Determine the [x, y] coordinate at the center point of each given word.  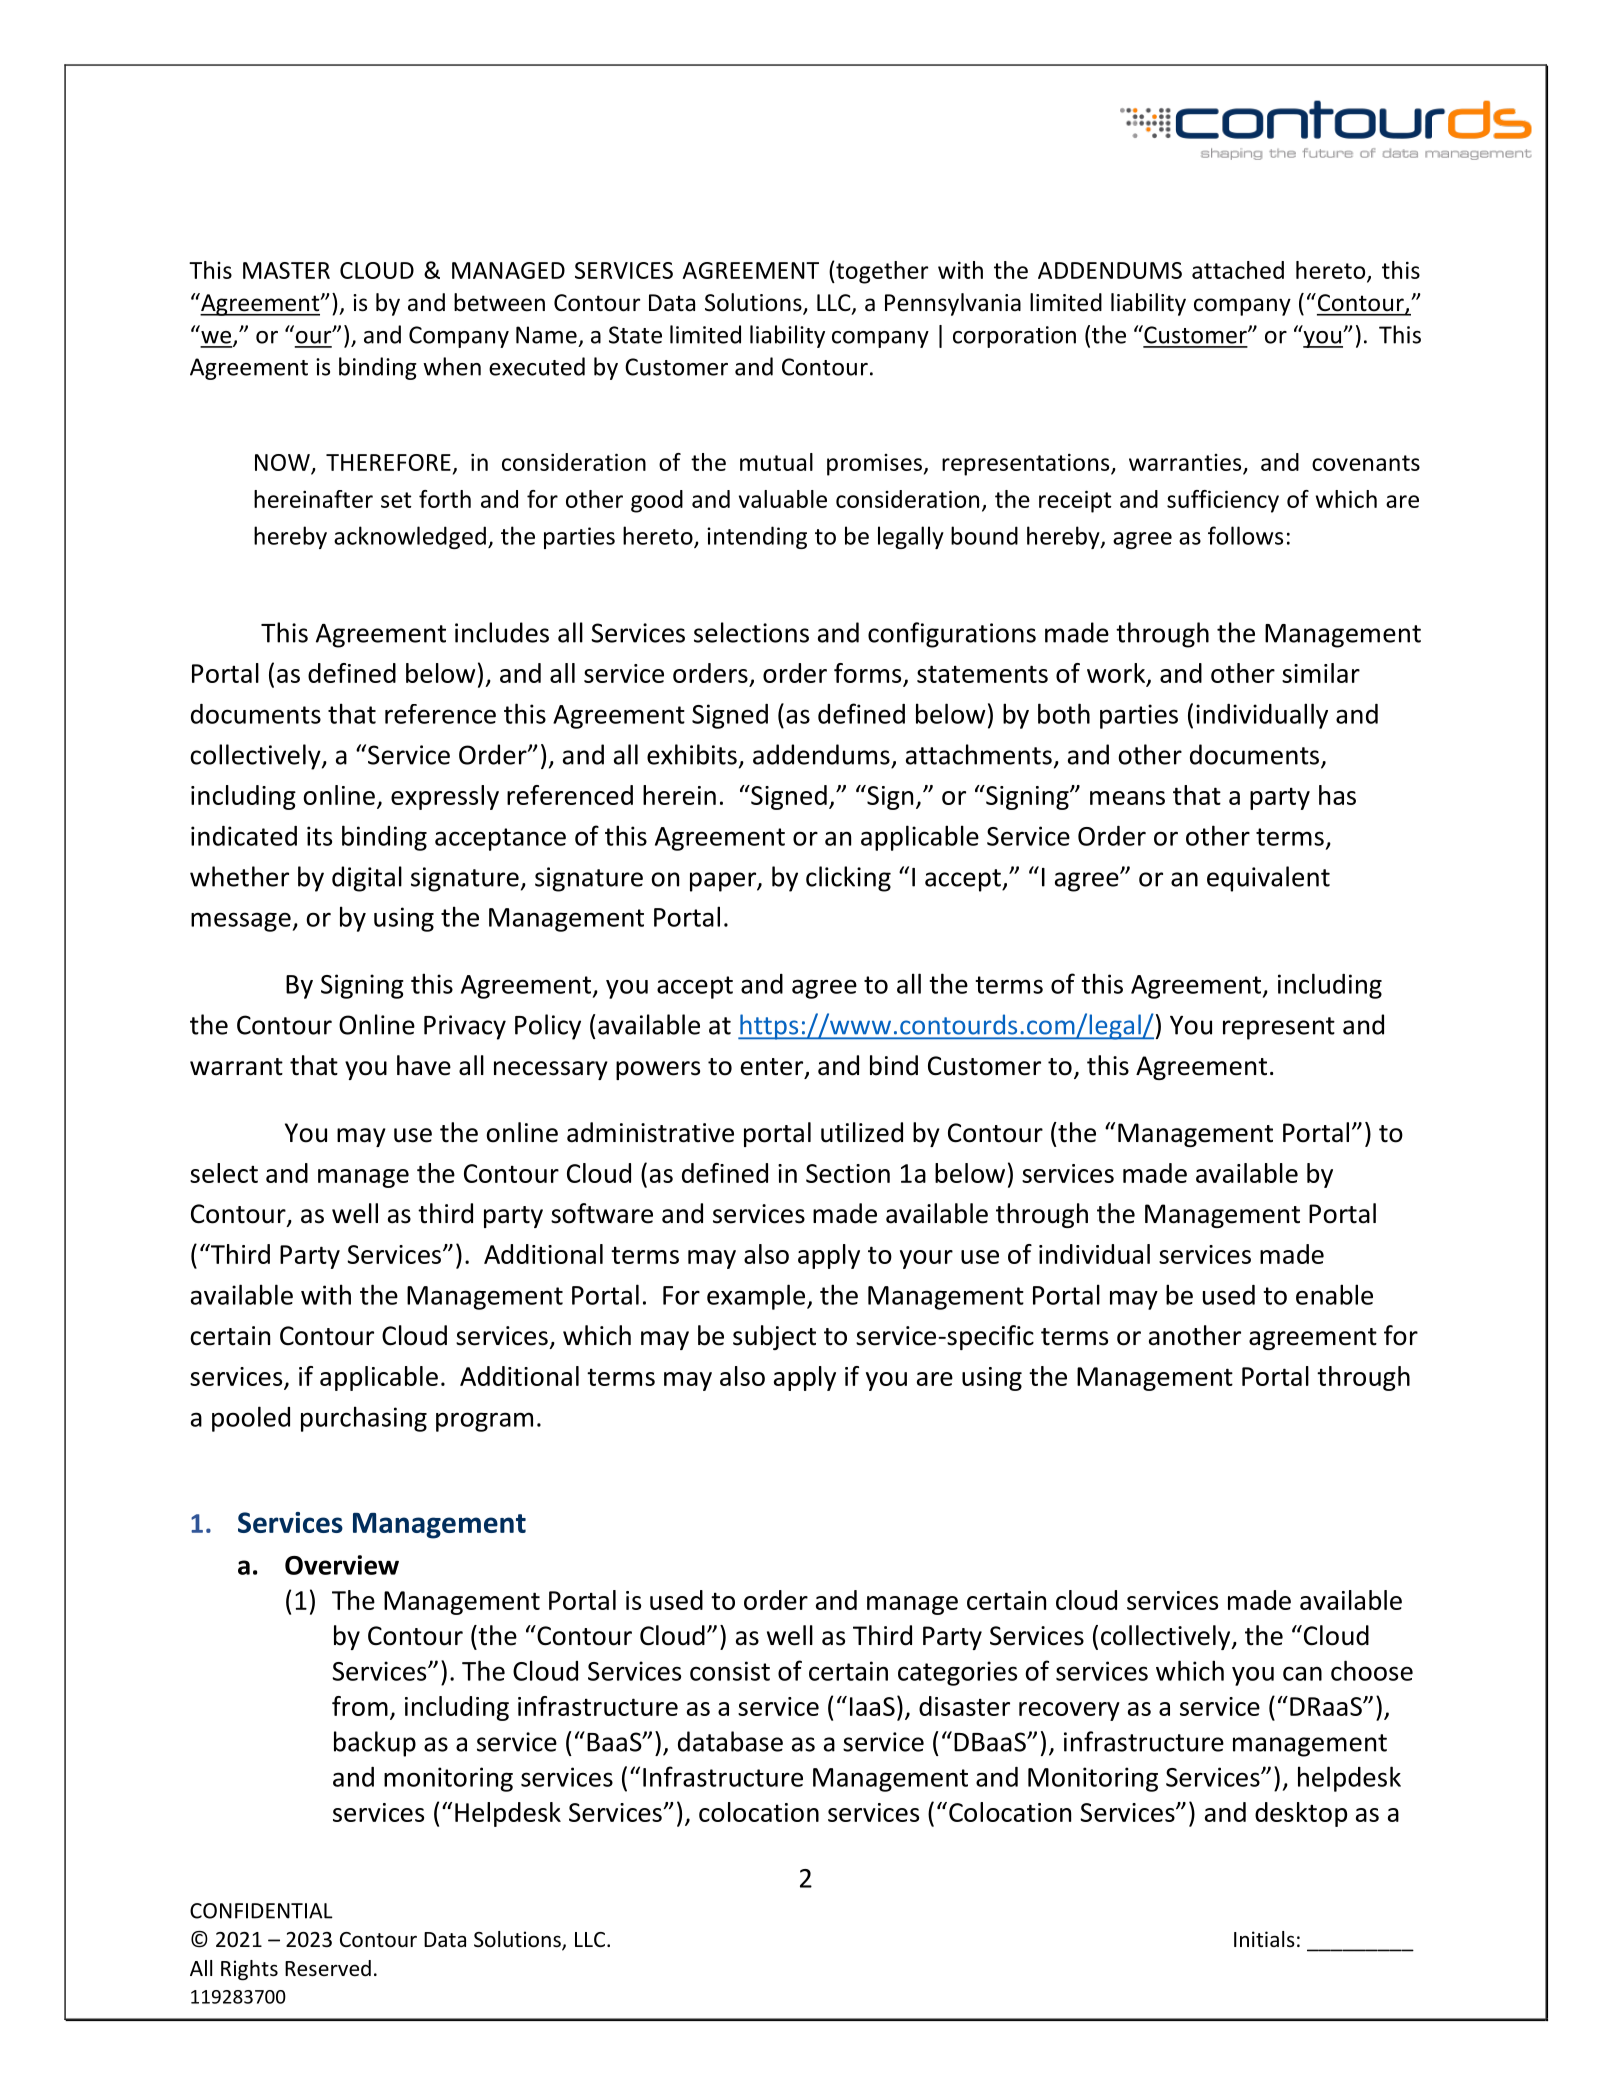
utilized [862, 1132]
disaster [964, 1706]
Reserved [328, 1968]
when [452, 366]
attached [1238, 270]
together [881, 272]
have [424, 1065]
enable [1334, 1294]
